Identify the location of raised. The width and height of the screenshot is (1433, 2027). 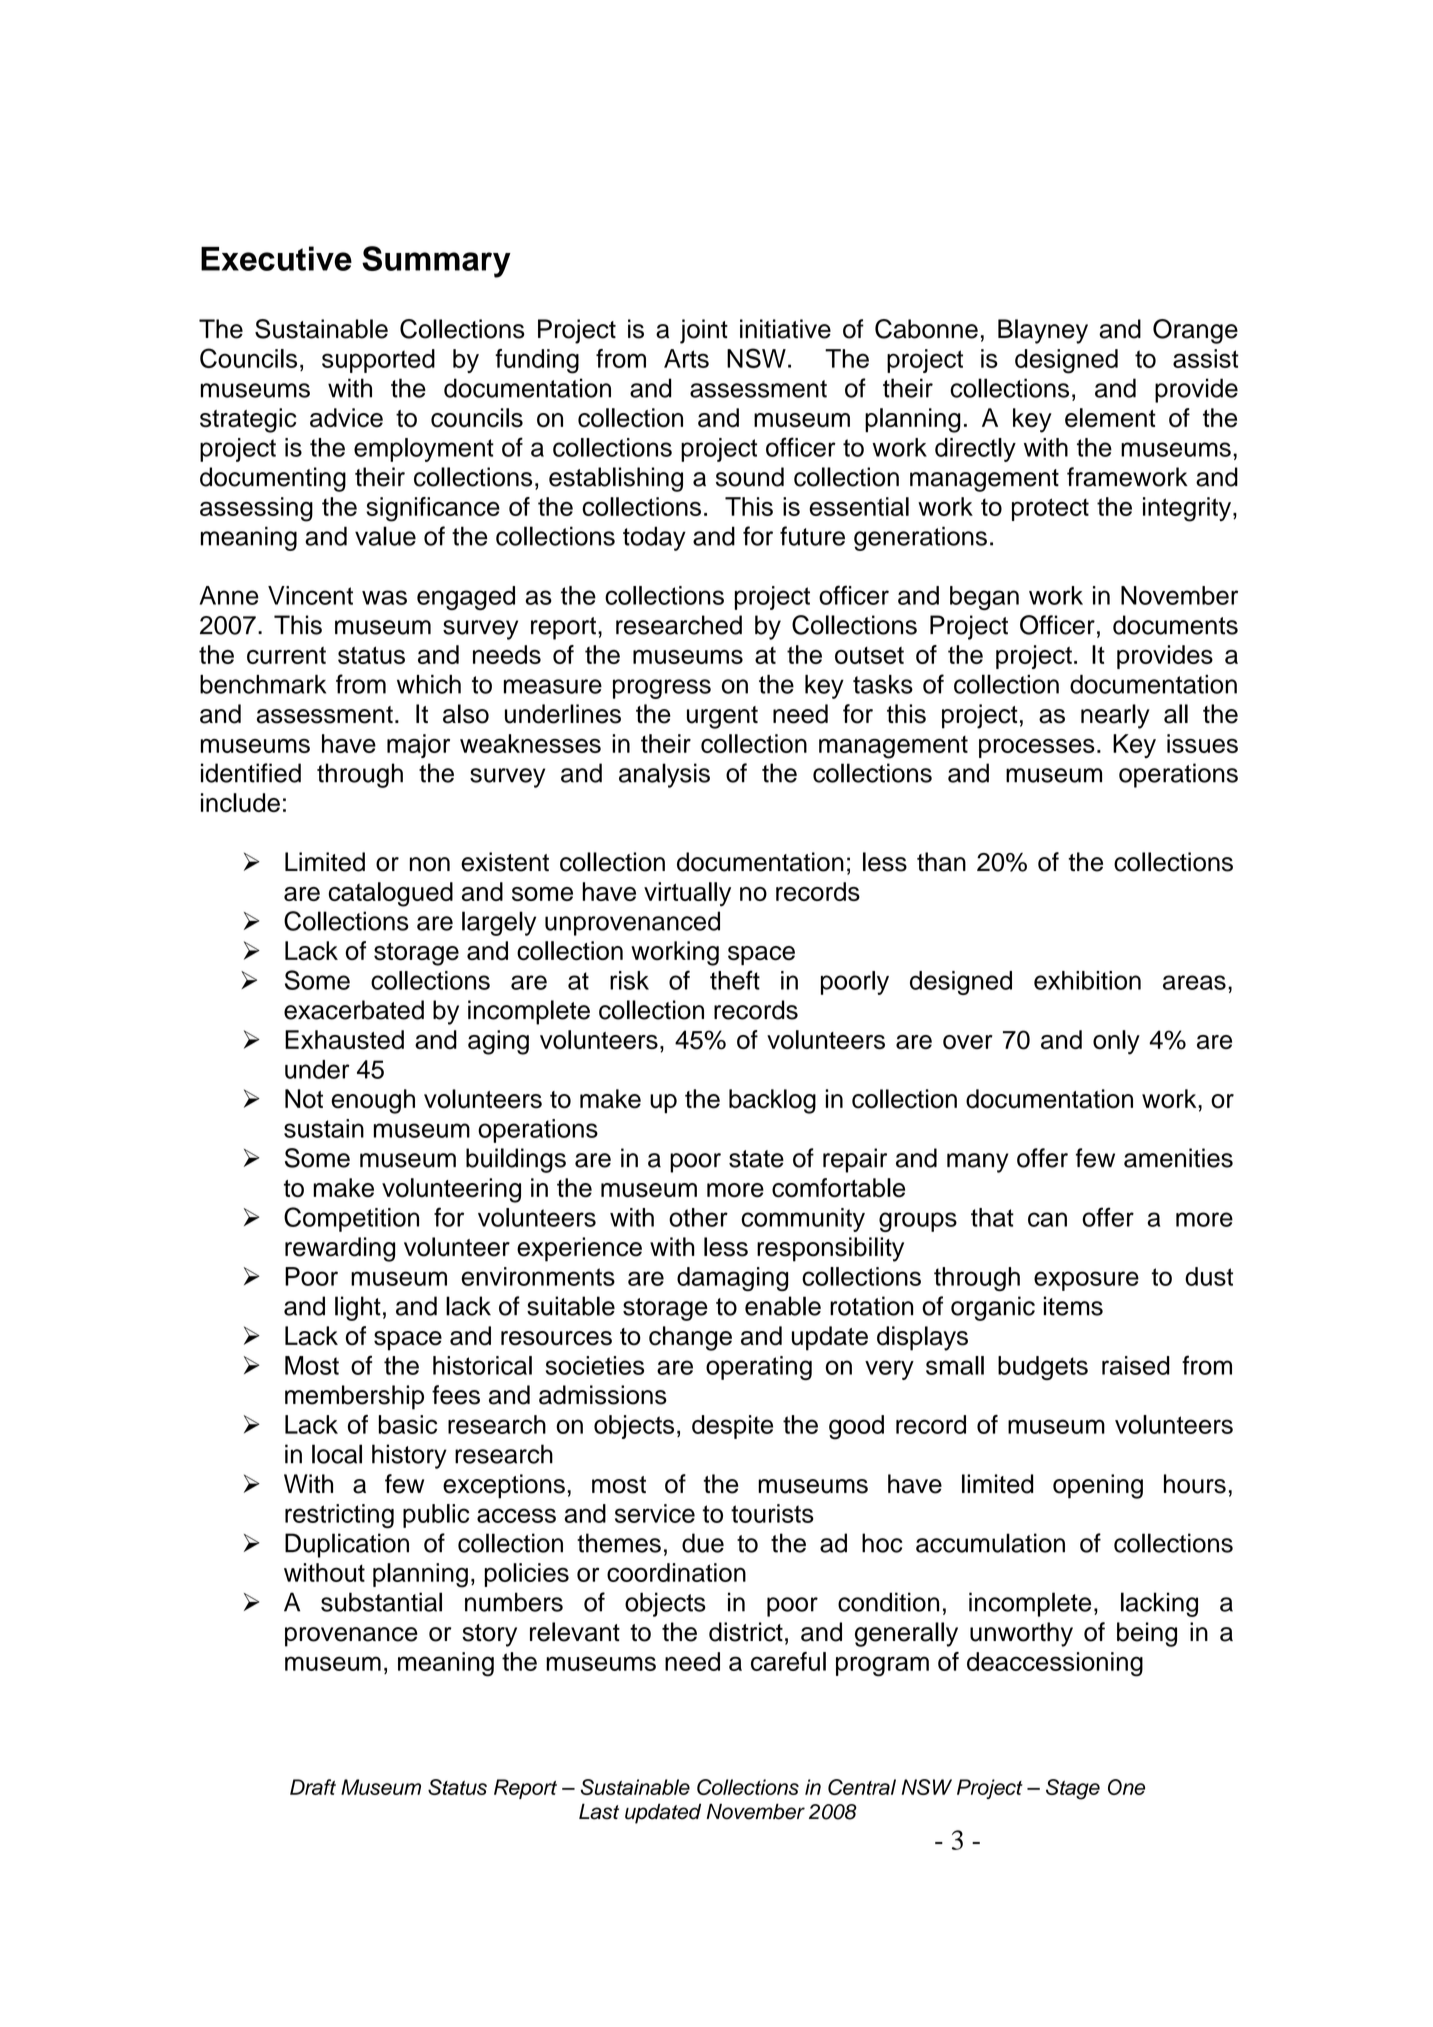
(1136, 1365).
